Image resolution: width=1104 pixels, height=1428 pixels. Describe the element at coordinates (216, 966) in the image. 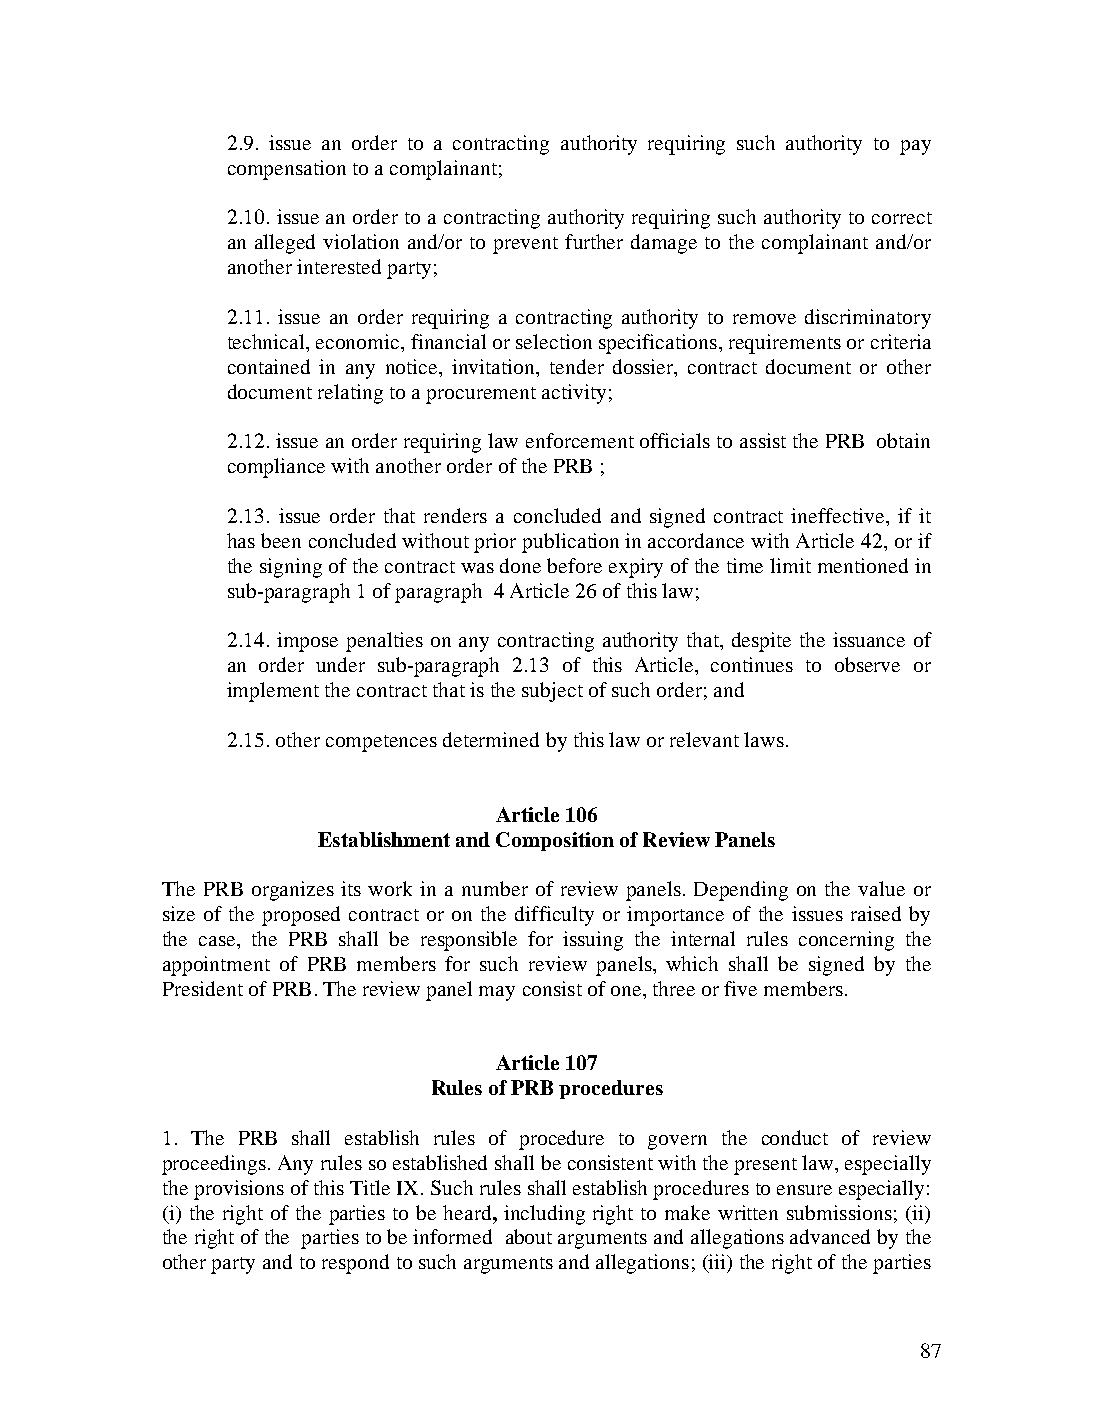

I see `appointment` at that location.
